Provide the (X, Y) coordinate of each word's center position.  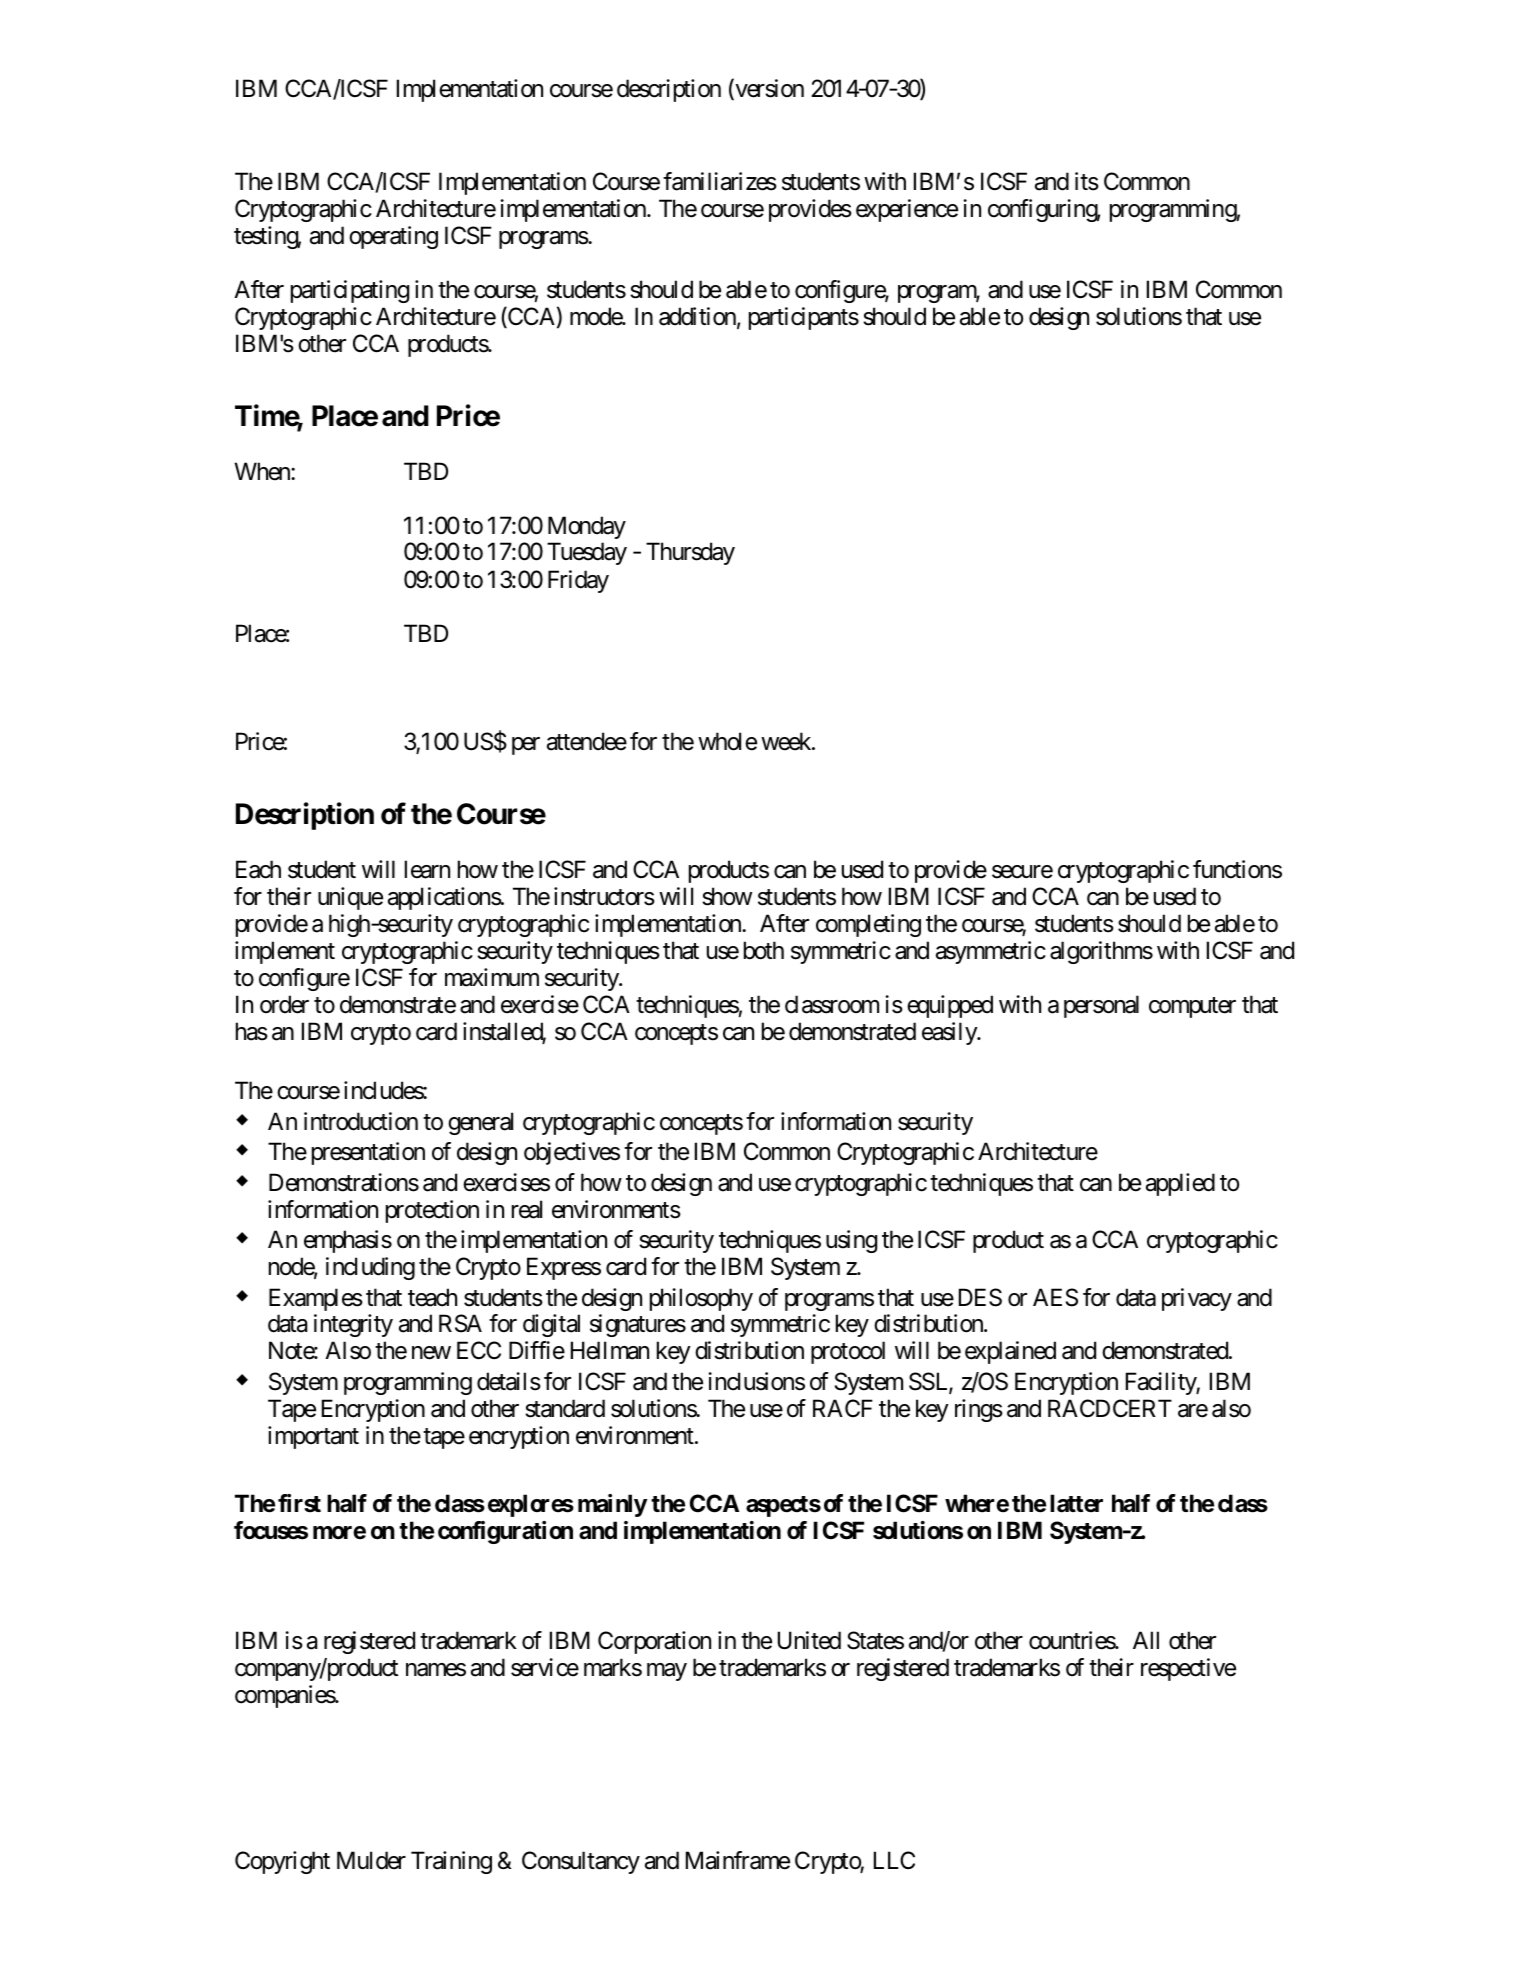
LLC (894, 1860)
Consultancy (581, 1862)
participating (350, 291)
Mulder (371, 1860)
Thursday (690, 553)
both (764, 950)
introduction (361, 1121)
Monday (587, 527)
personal (1101, 1006)
